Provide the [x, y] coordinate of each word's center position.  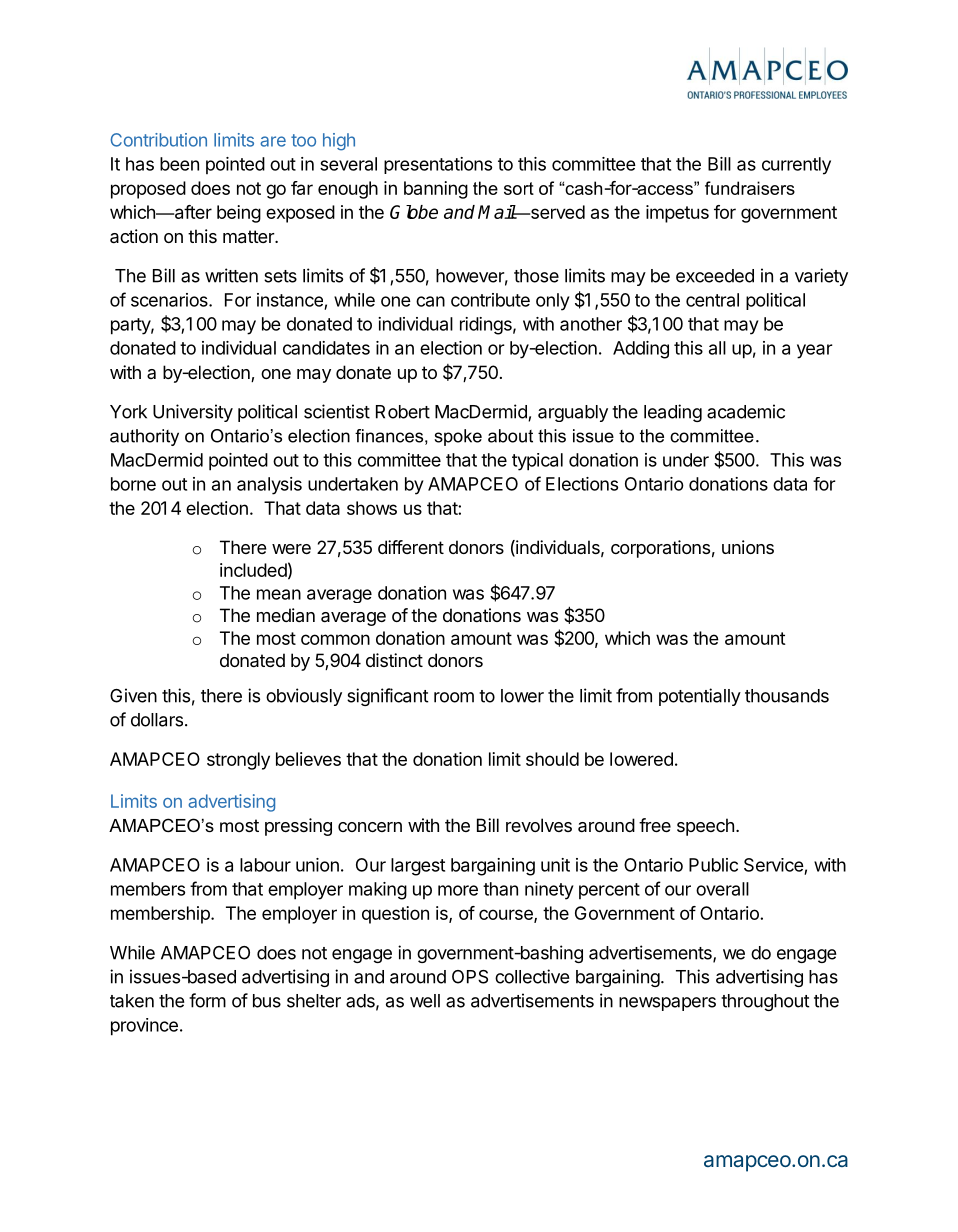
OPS [470, 977]
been [179, 164]
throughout [765, 1002]
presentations [438, 165]
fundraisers [750, 188]
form [207, 1000]
